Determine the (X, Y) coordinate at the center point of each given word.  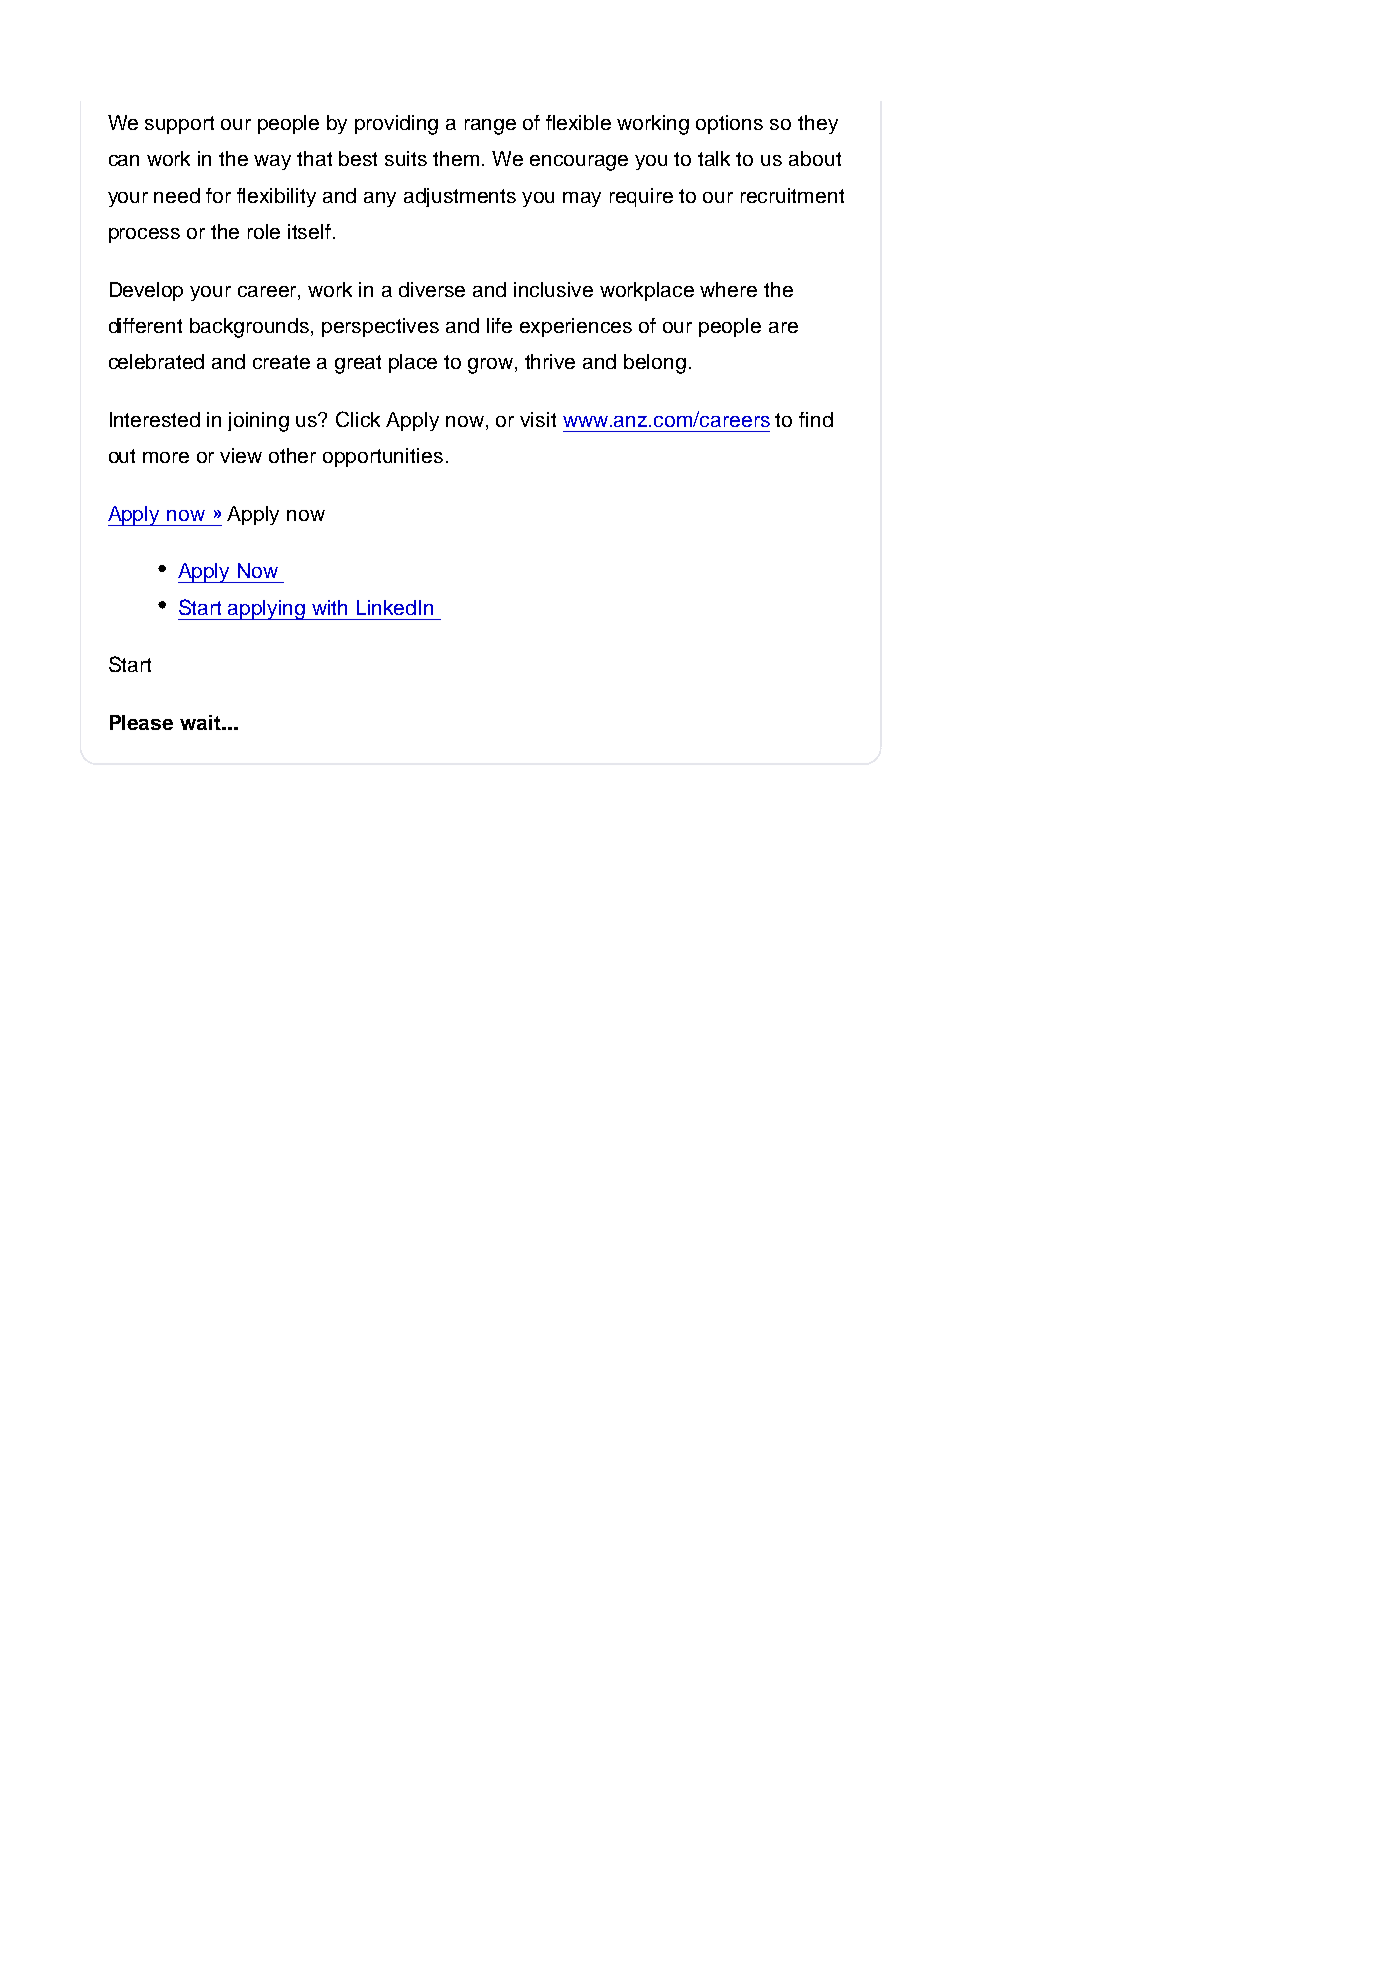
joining (258, 422)
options (729, 124)
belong (655, 364)
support (179, 125)
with (329, 607)
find (816, 419)
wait (201, 722)
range (490, 127)
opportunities (383, 457)
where (728, 289)
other (292, 455)
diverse (432, 289)
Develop (146, 291)
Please (141, 722)
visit (538, 419)
